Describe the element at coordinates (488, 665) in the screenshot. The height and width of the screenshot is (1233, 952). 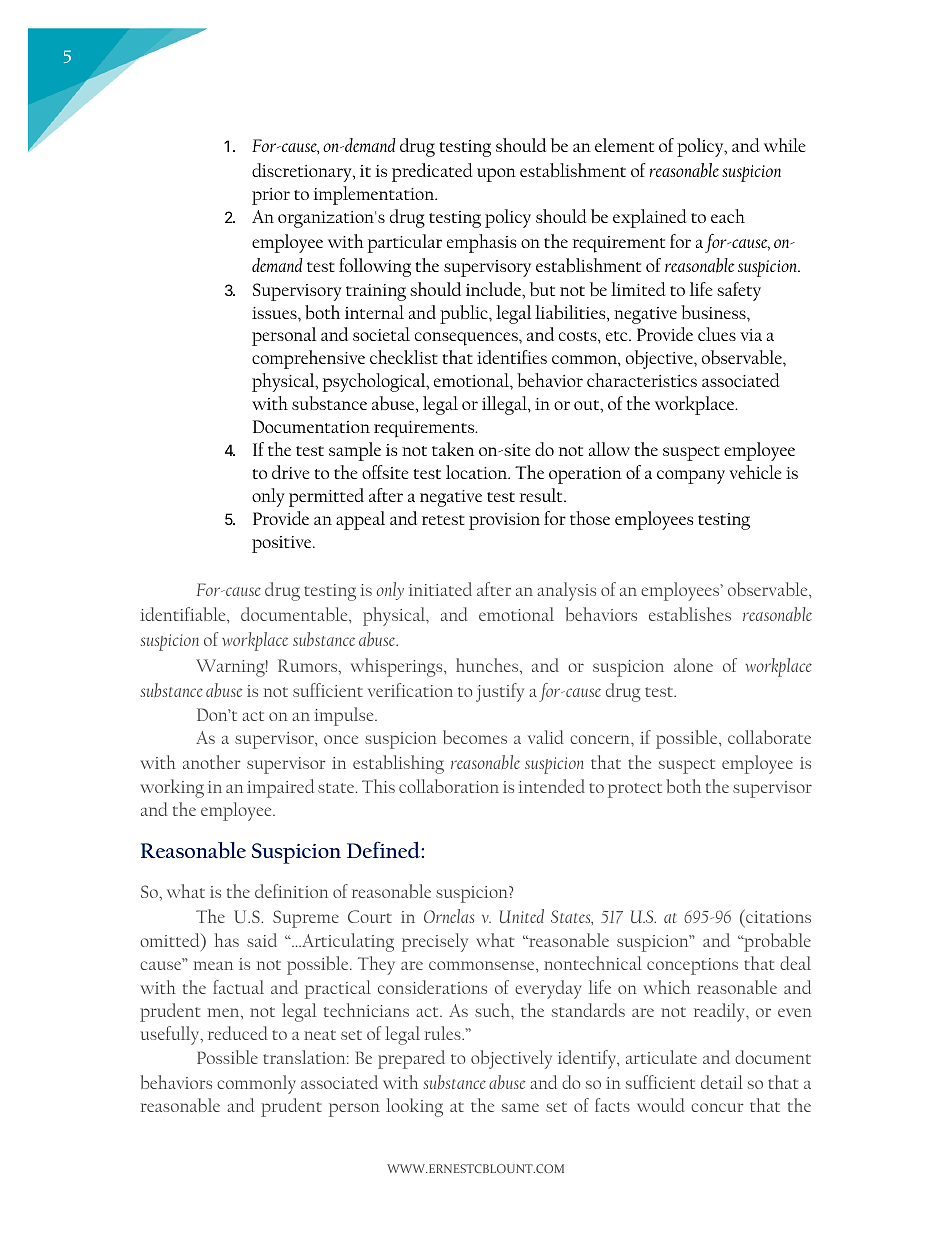
I see `hunches` at that location.
